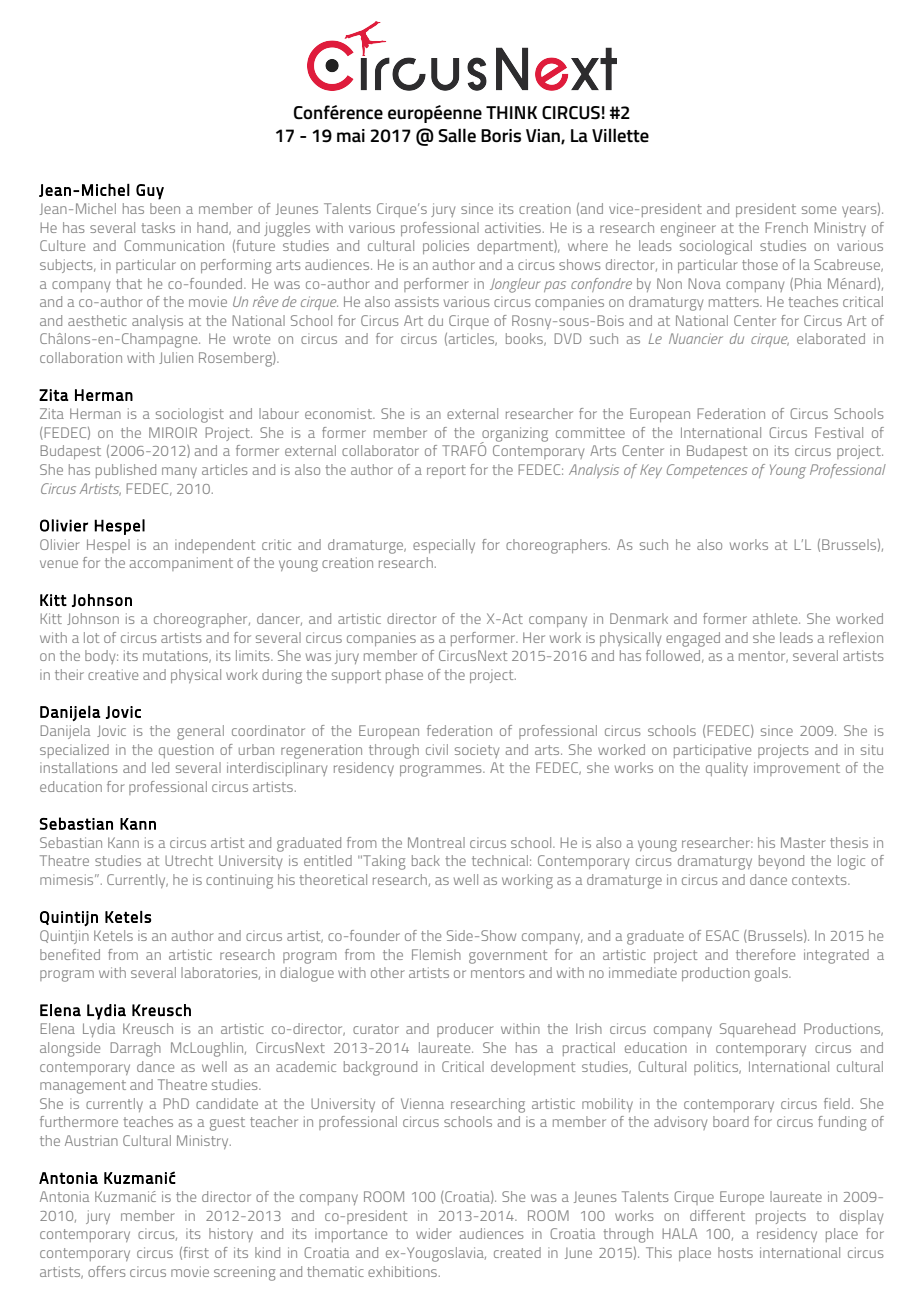 The width and height of the screenshot is (924, 1308). I want to click on Salle, so click(457, 135).
